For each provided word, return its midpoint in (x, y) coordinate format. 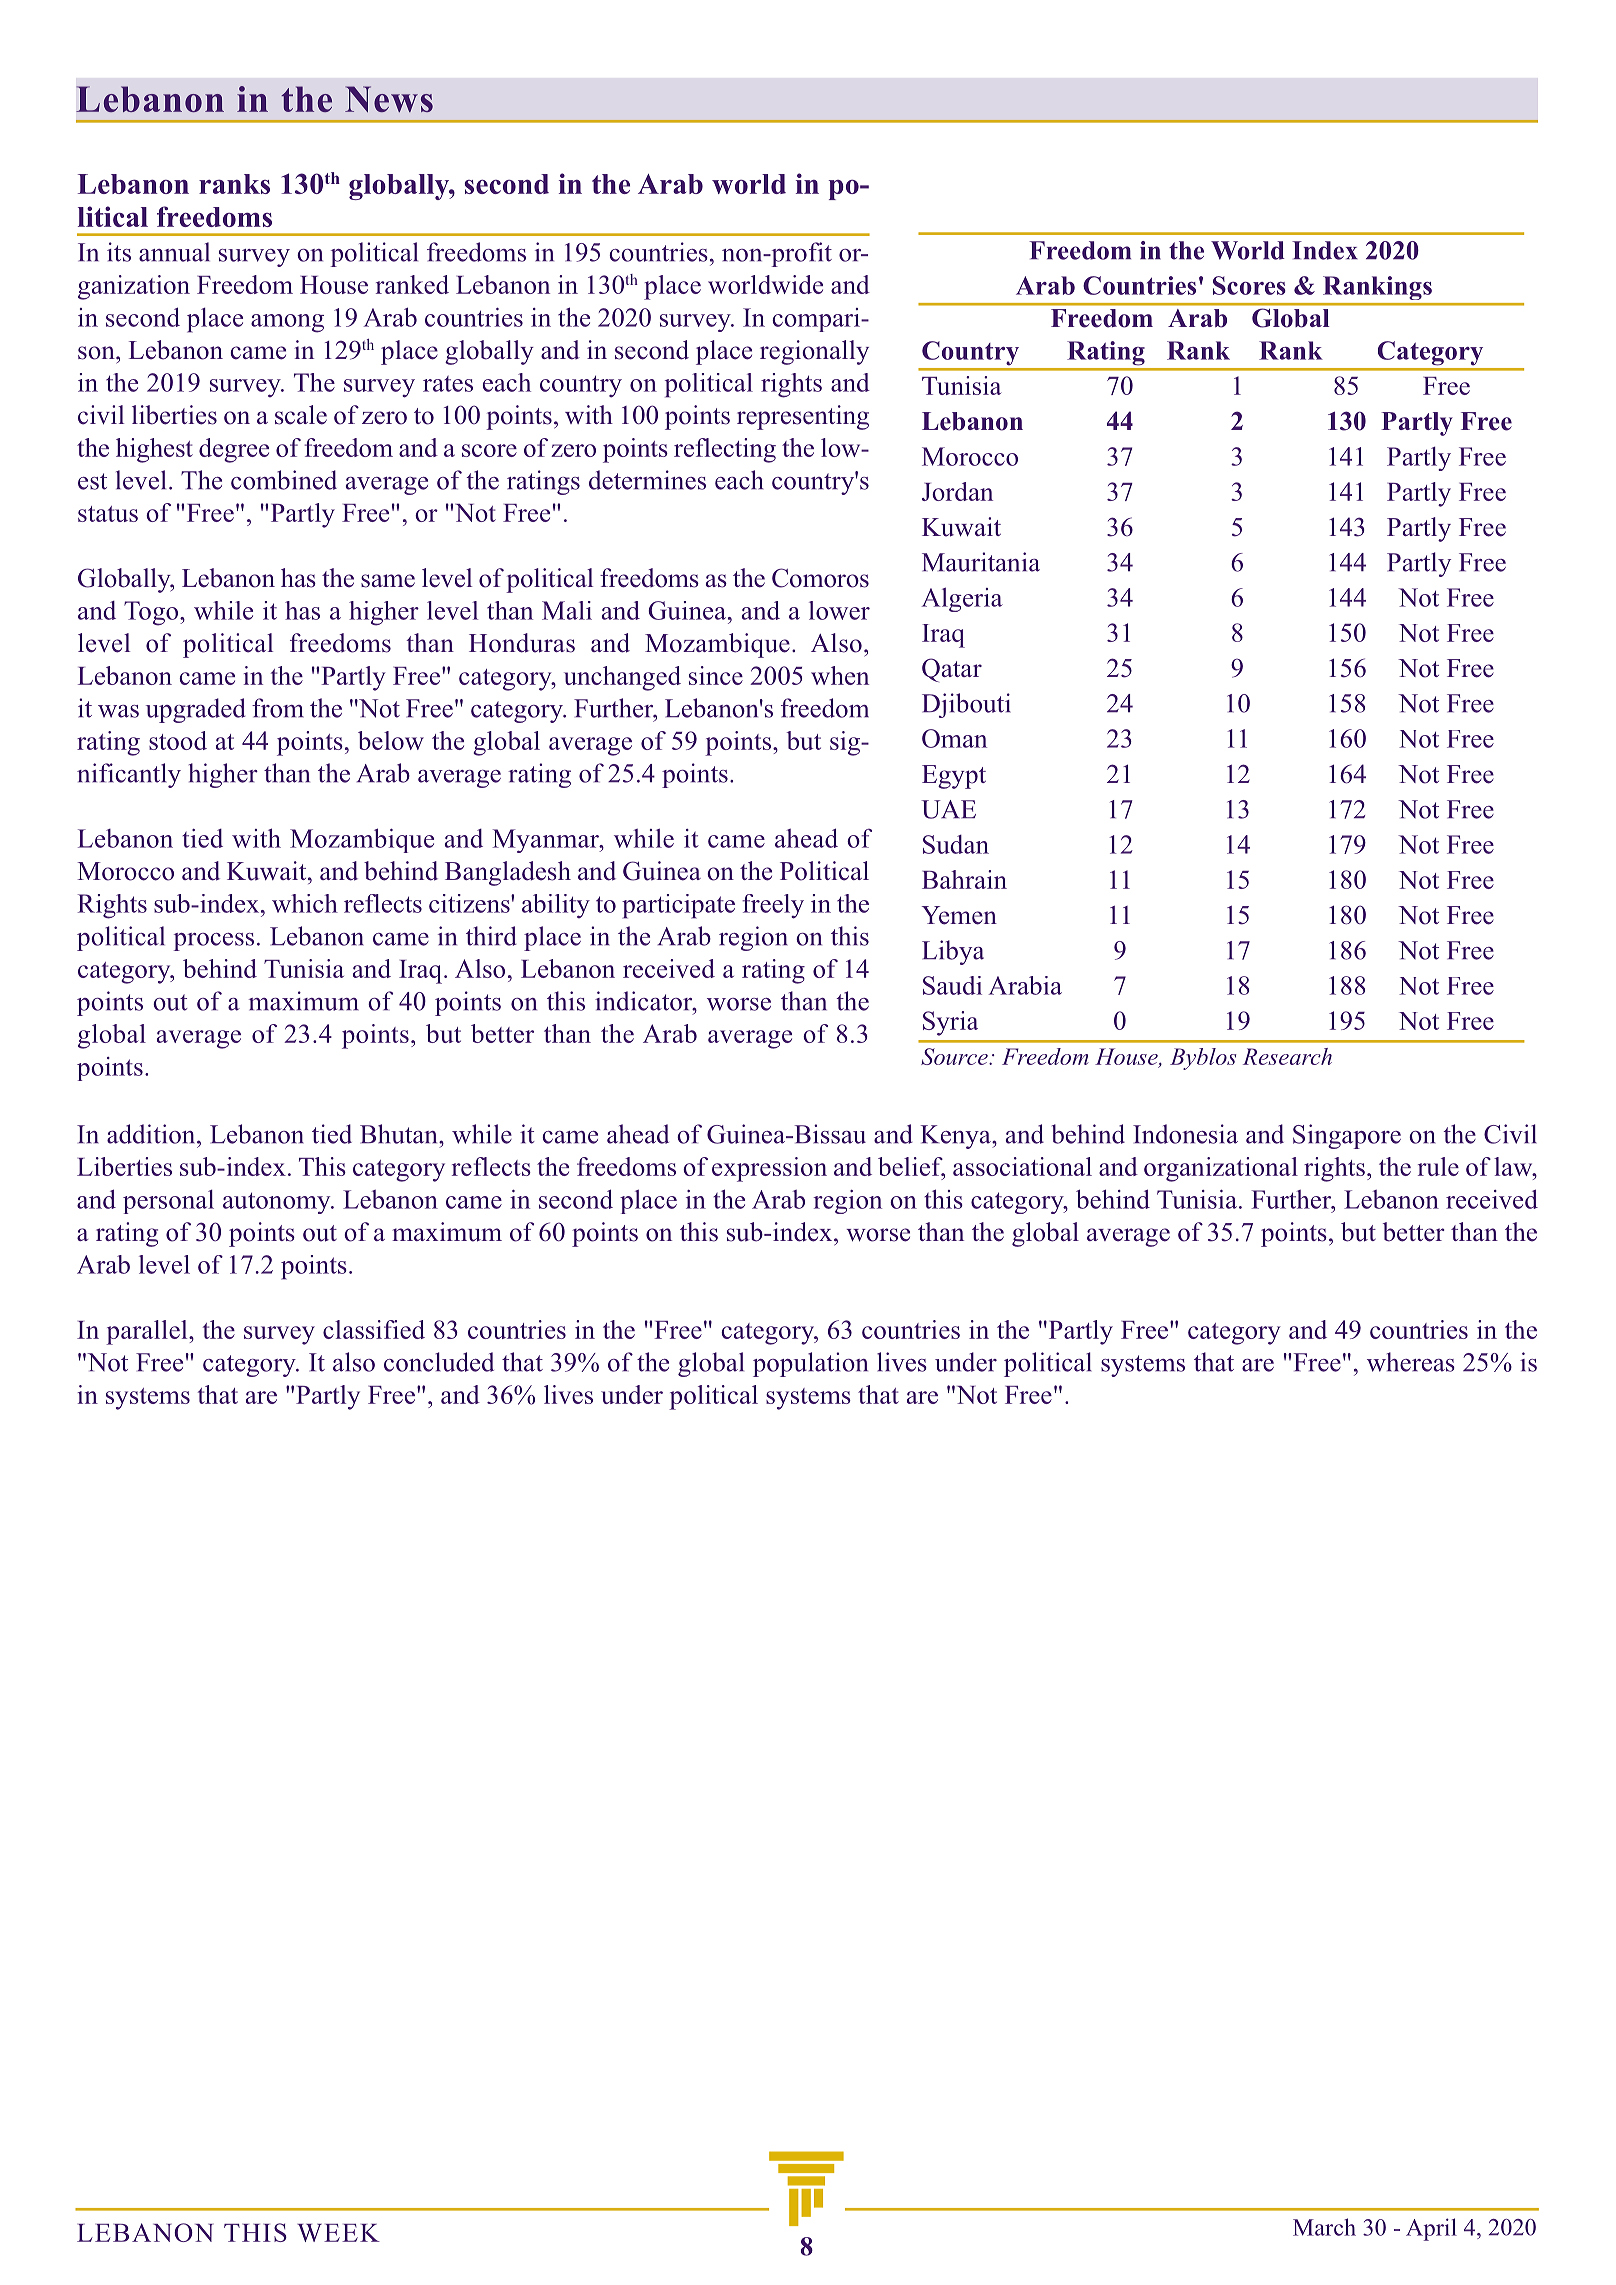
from (278, 708)
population (810, 1364)
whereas (1411, 1362)
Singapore (1347, 1136)
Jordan (957, 491)
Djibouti (966, 705)
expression (769, 1169)
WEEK (338, 2233)
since (716, 675)
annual (174, 252)
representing (803, 417)
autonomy (278, 1203)
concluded (439, 1362)
